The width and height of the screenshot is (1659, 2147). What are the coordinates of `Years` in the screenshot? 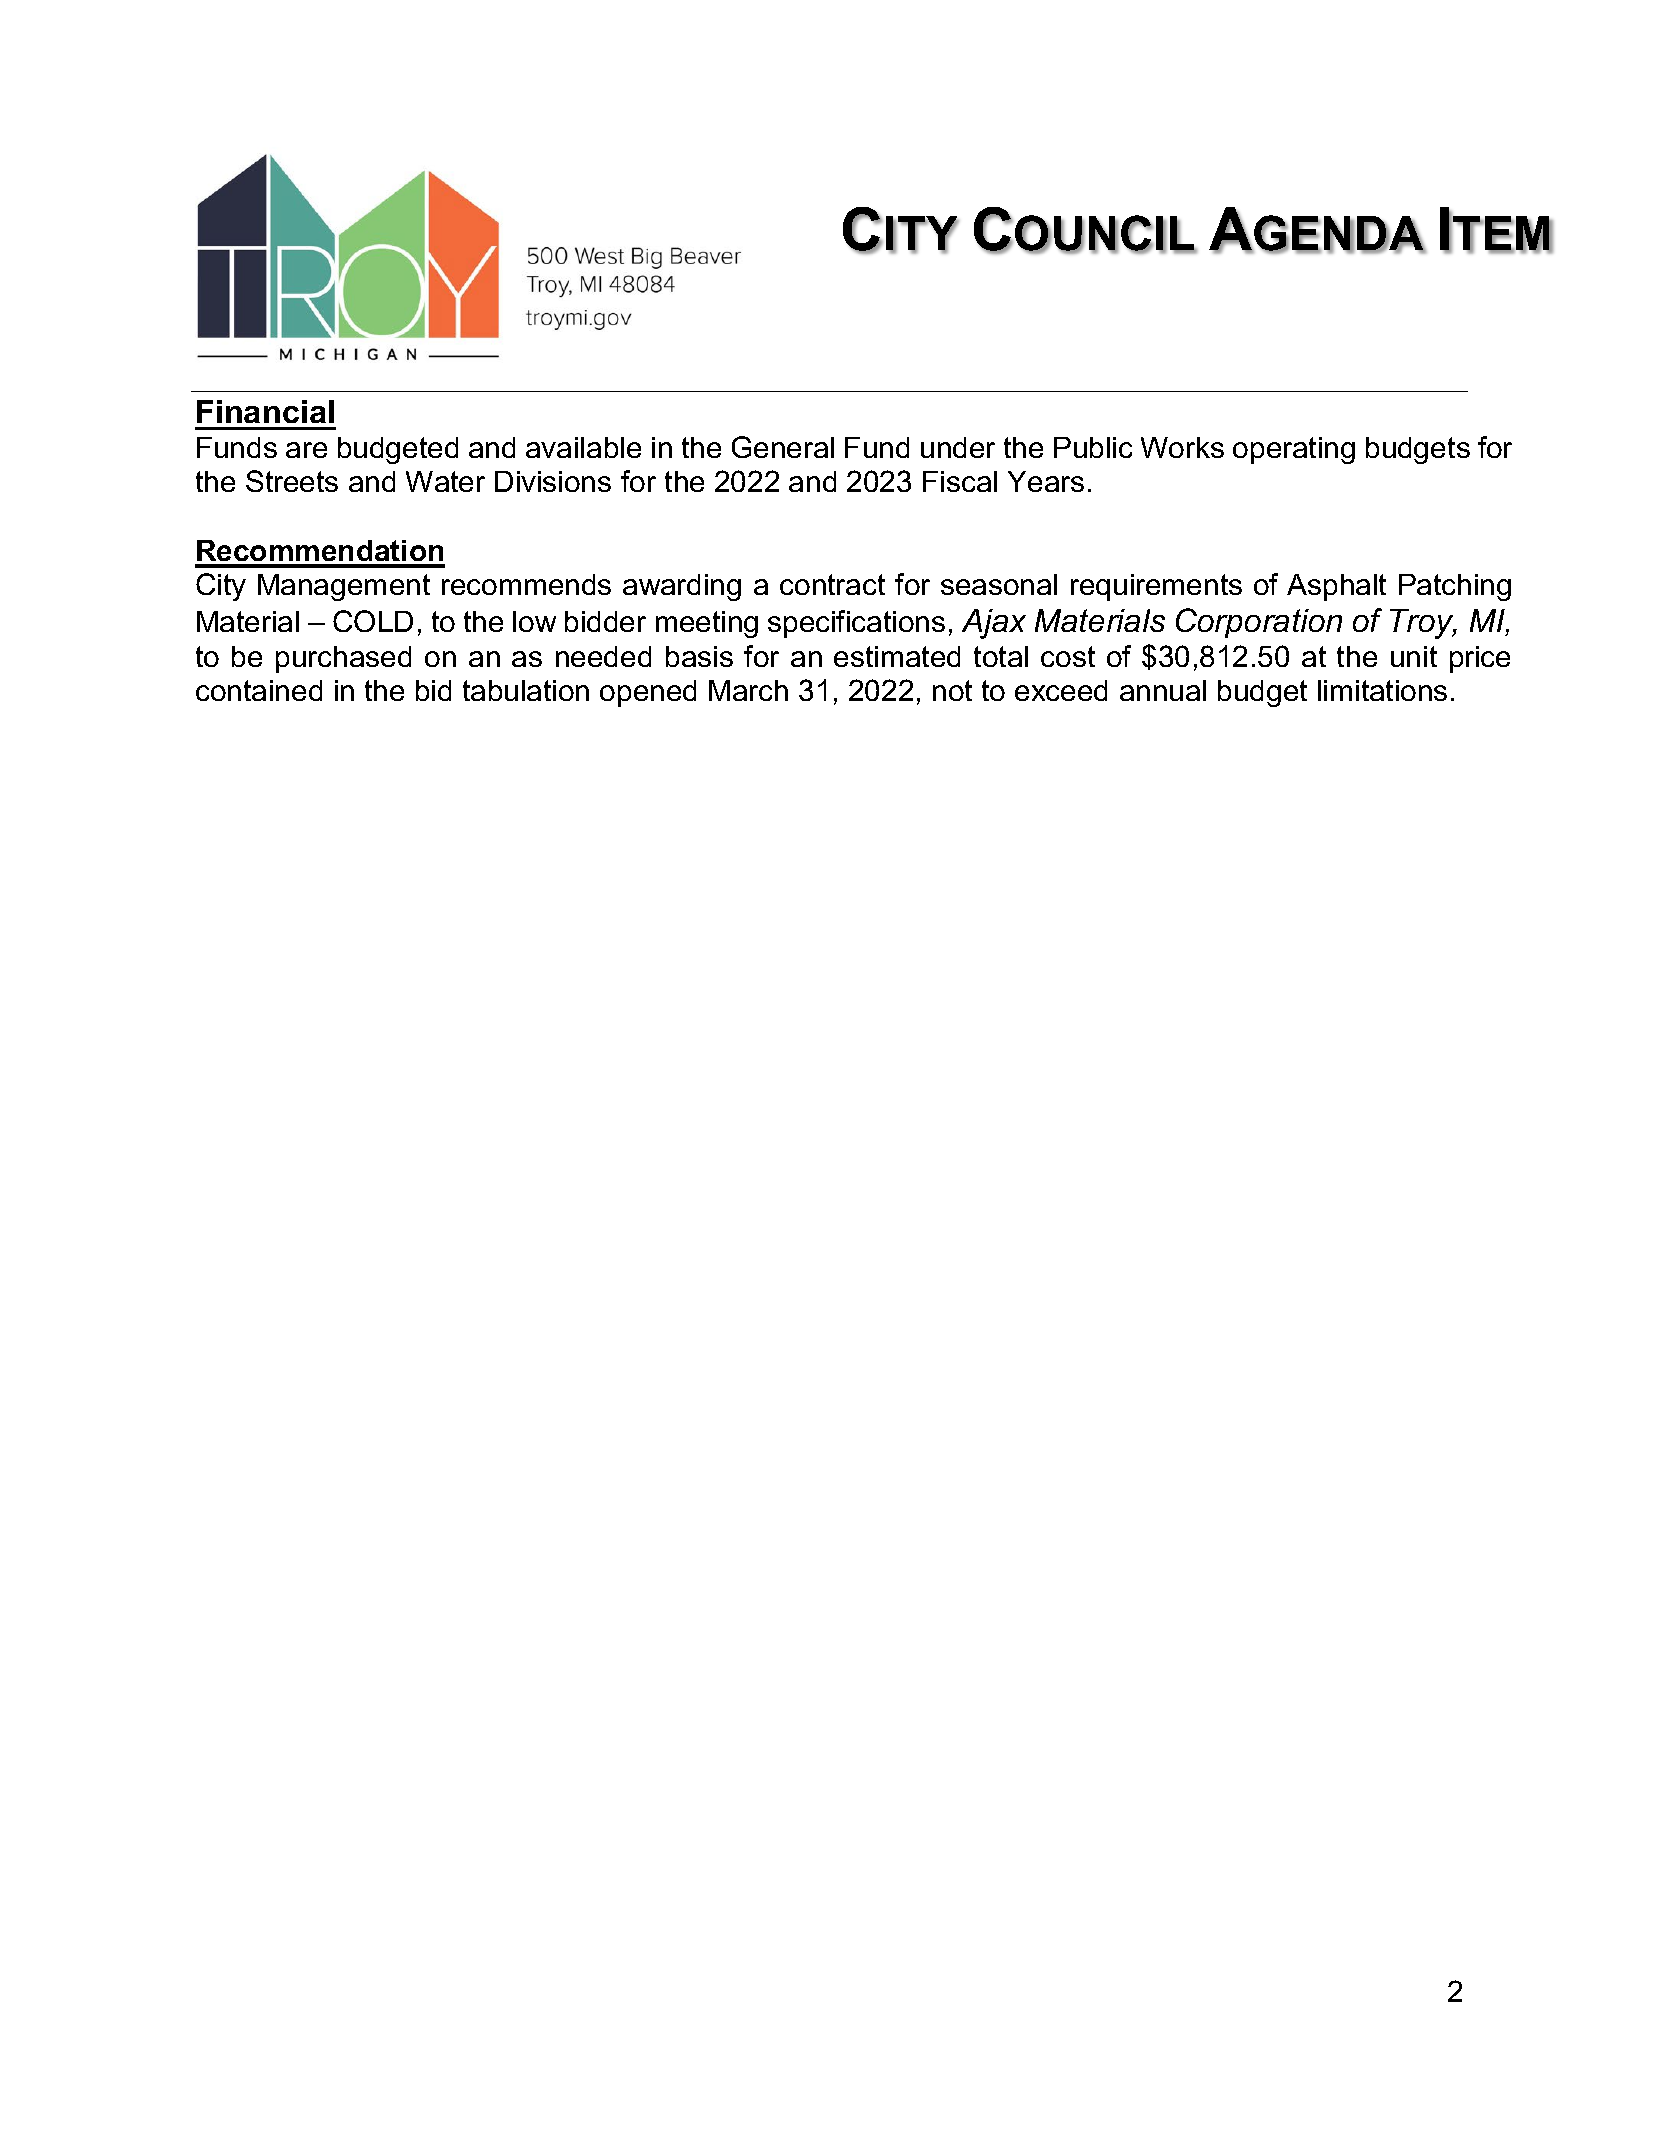 It's located at (1046, 481).
